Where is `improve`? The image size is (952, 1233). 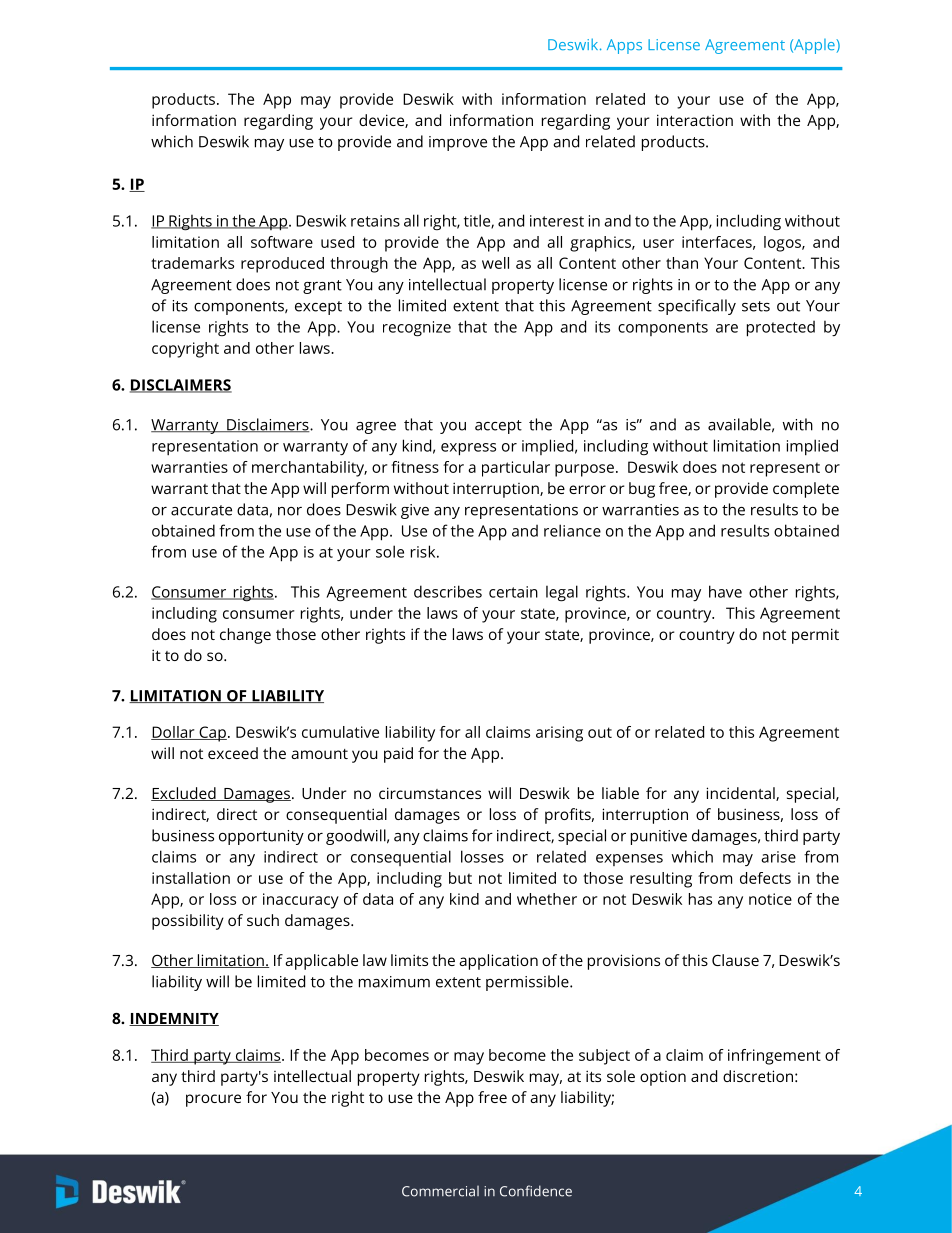 improve is located at coordinates (458, 143).
